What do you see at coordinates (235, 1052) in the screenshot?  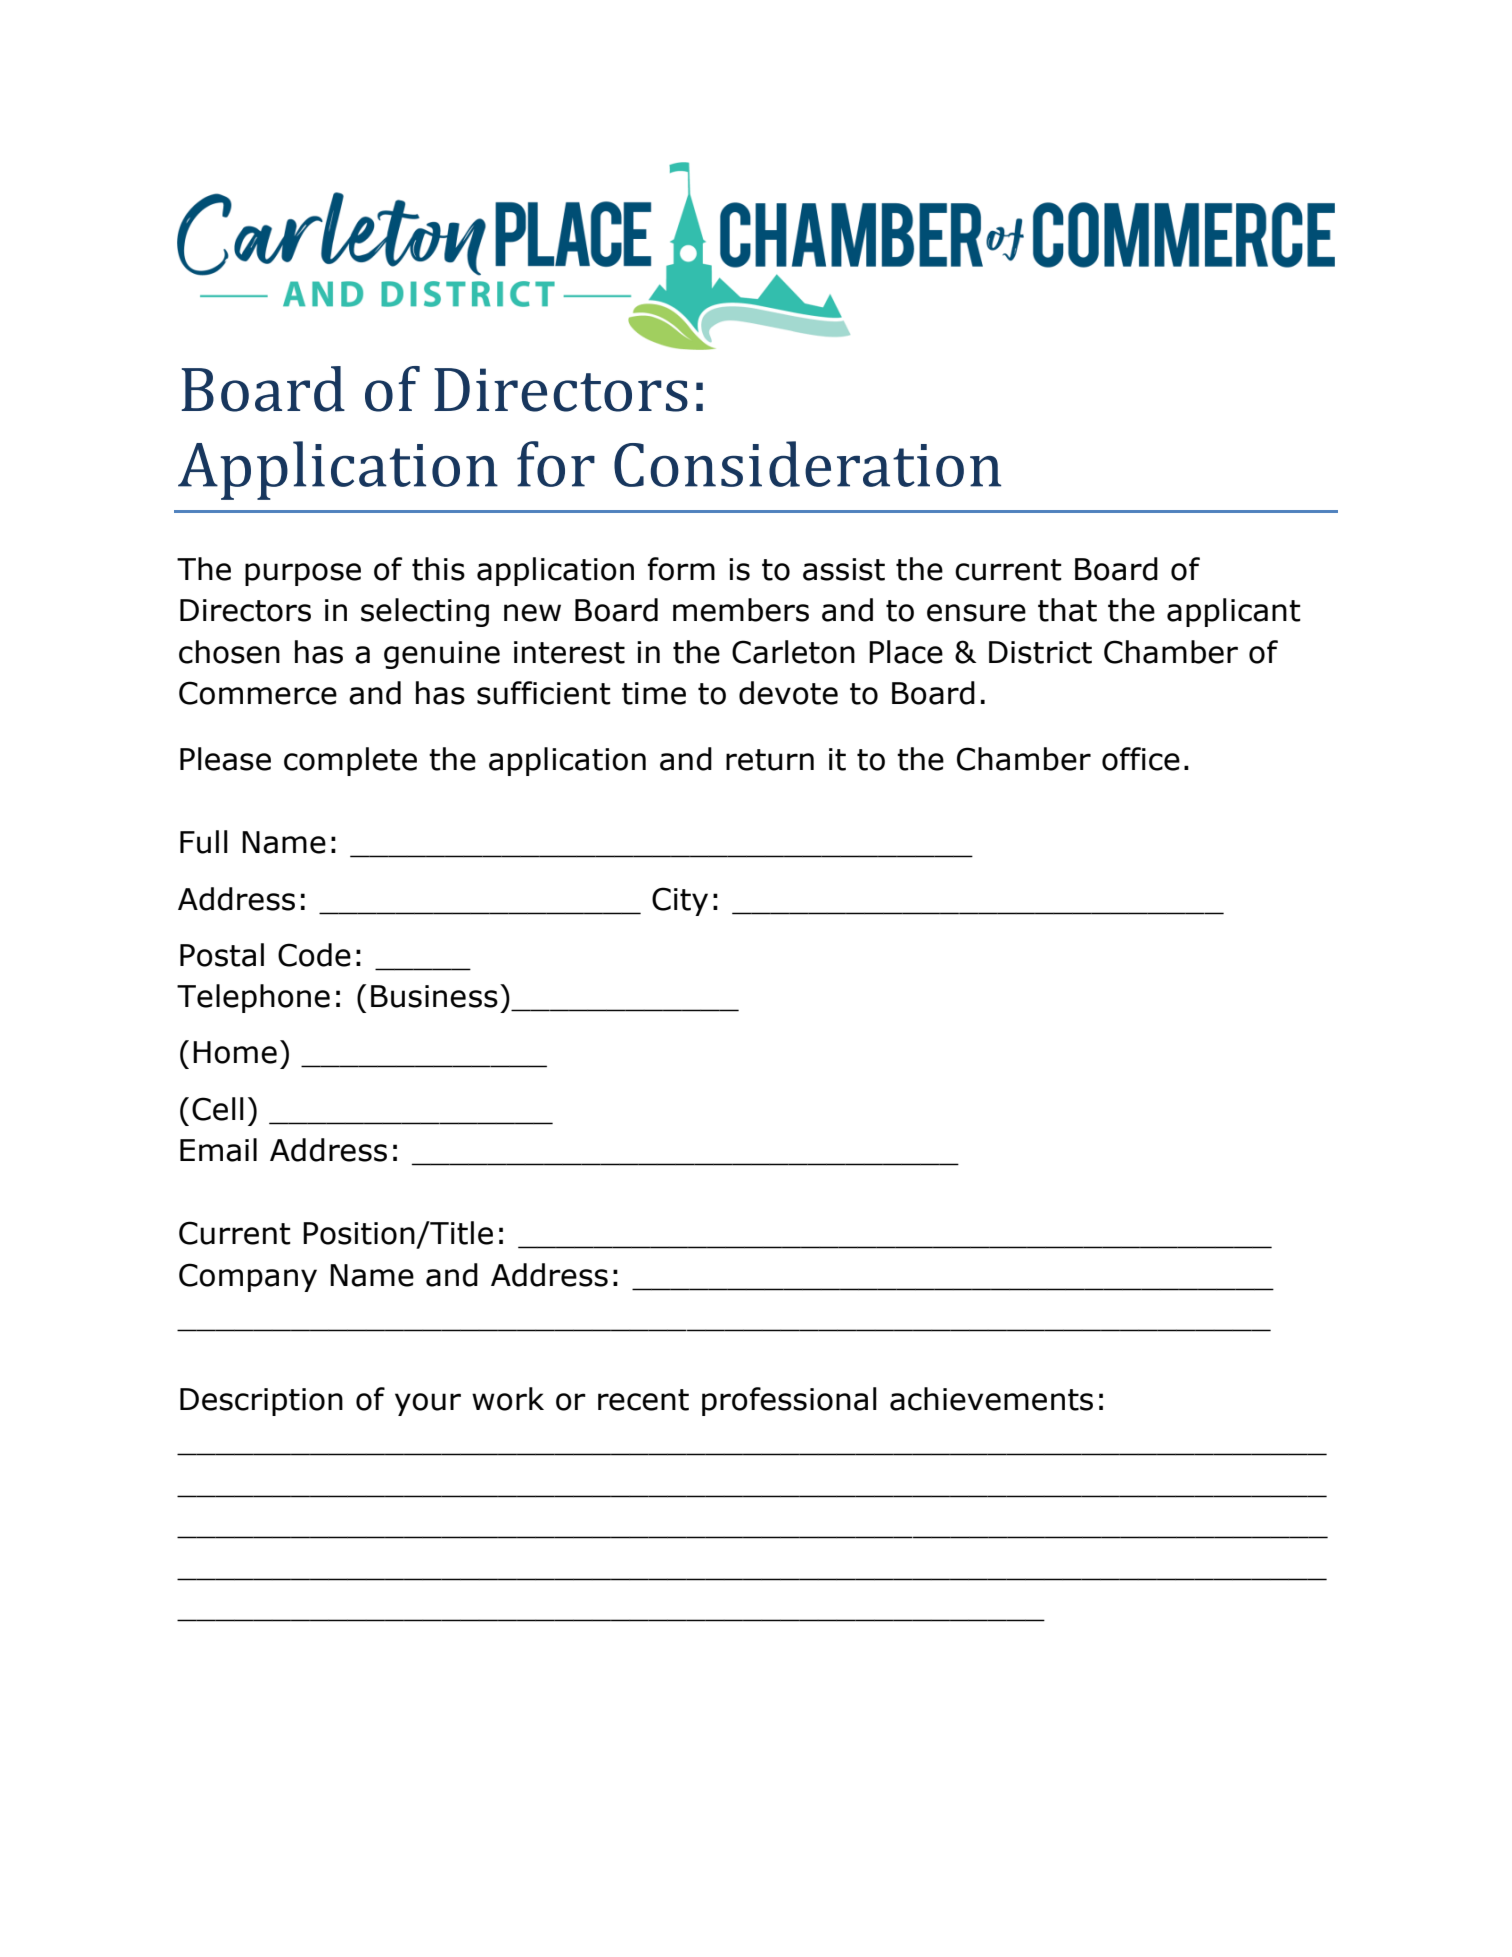 I see `Home` at bounding box center [235, 1052].
